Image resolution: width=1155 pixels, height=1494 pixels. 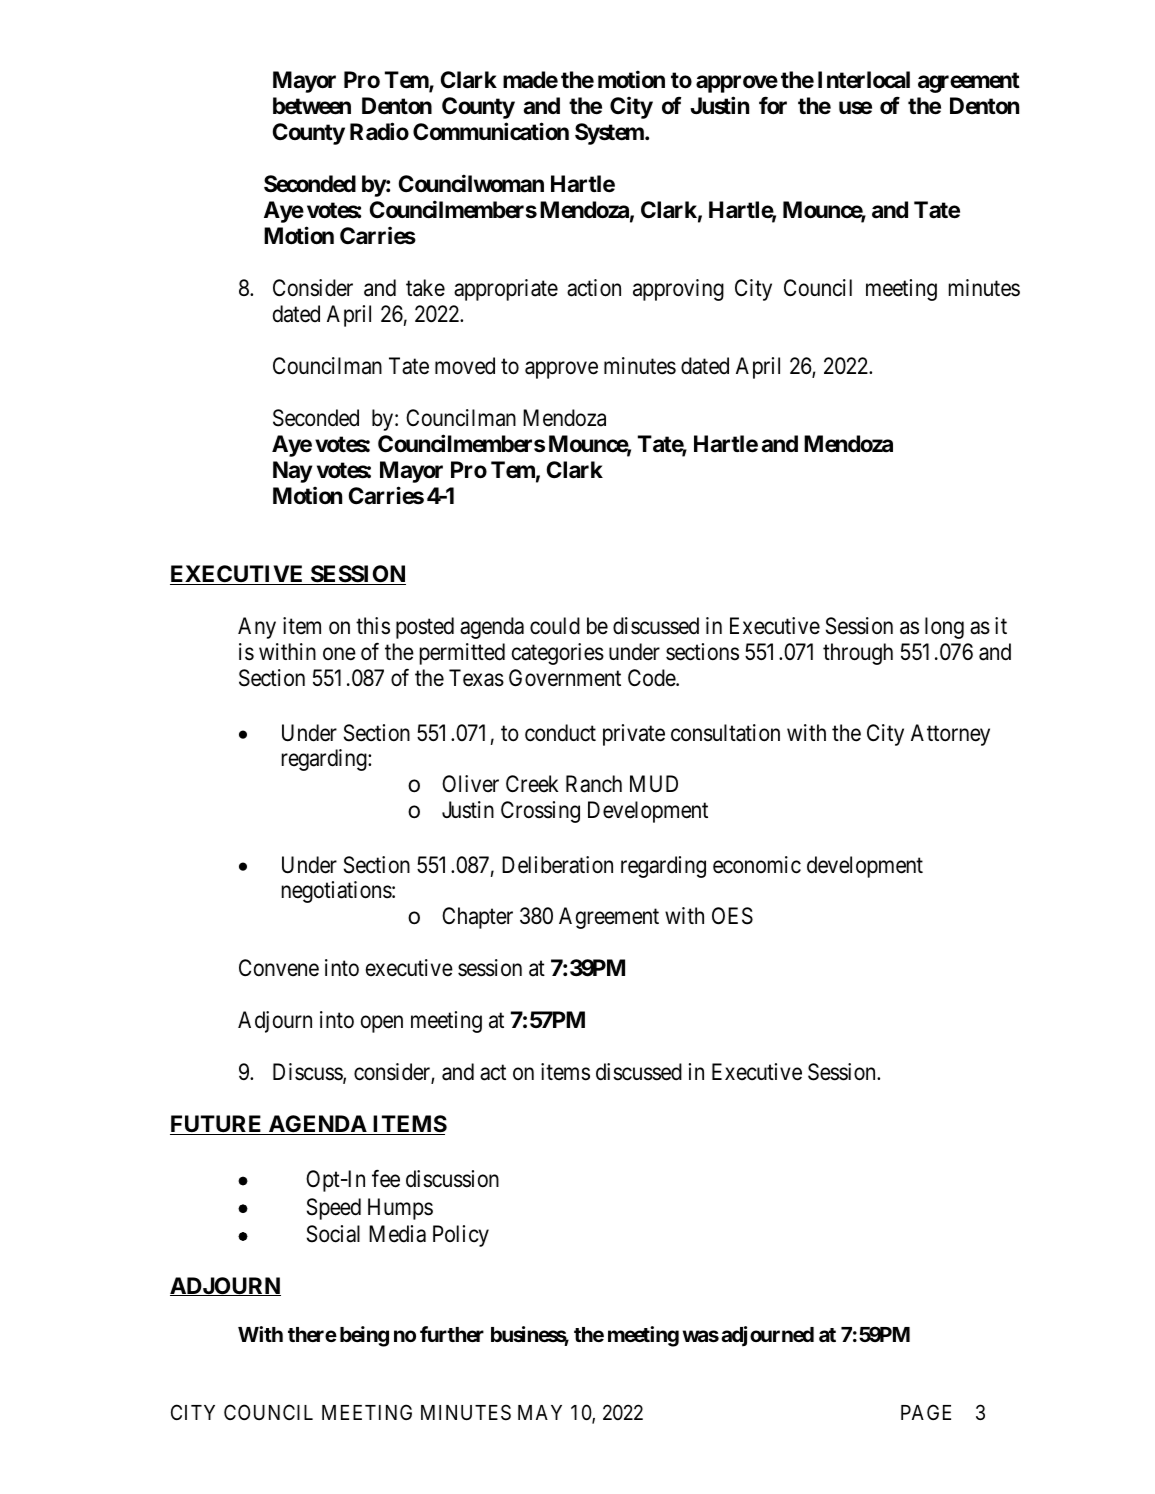 What do you see at coordinates (339, 654) in the document?
I see `one` at bounding box center [339, 654].
